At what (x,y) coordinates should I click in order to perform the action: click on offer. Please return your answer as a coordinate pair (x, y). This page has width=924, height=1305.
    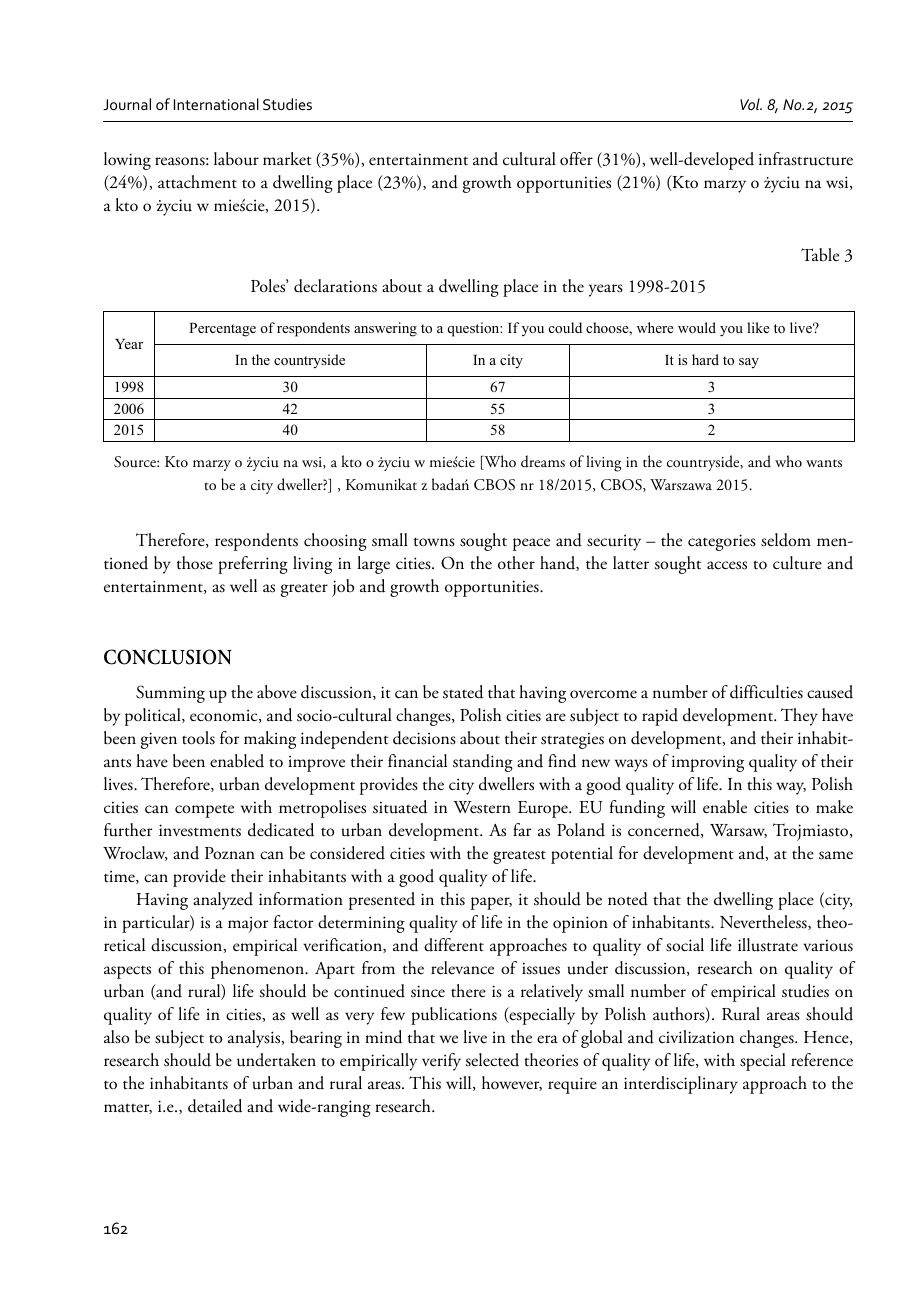
    Looking at the image, I should click on (576, 158).
